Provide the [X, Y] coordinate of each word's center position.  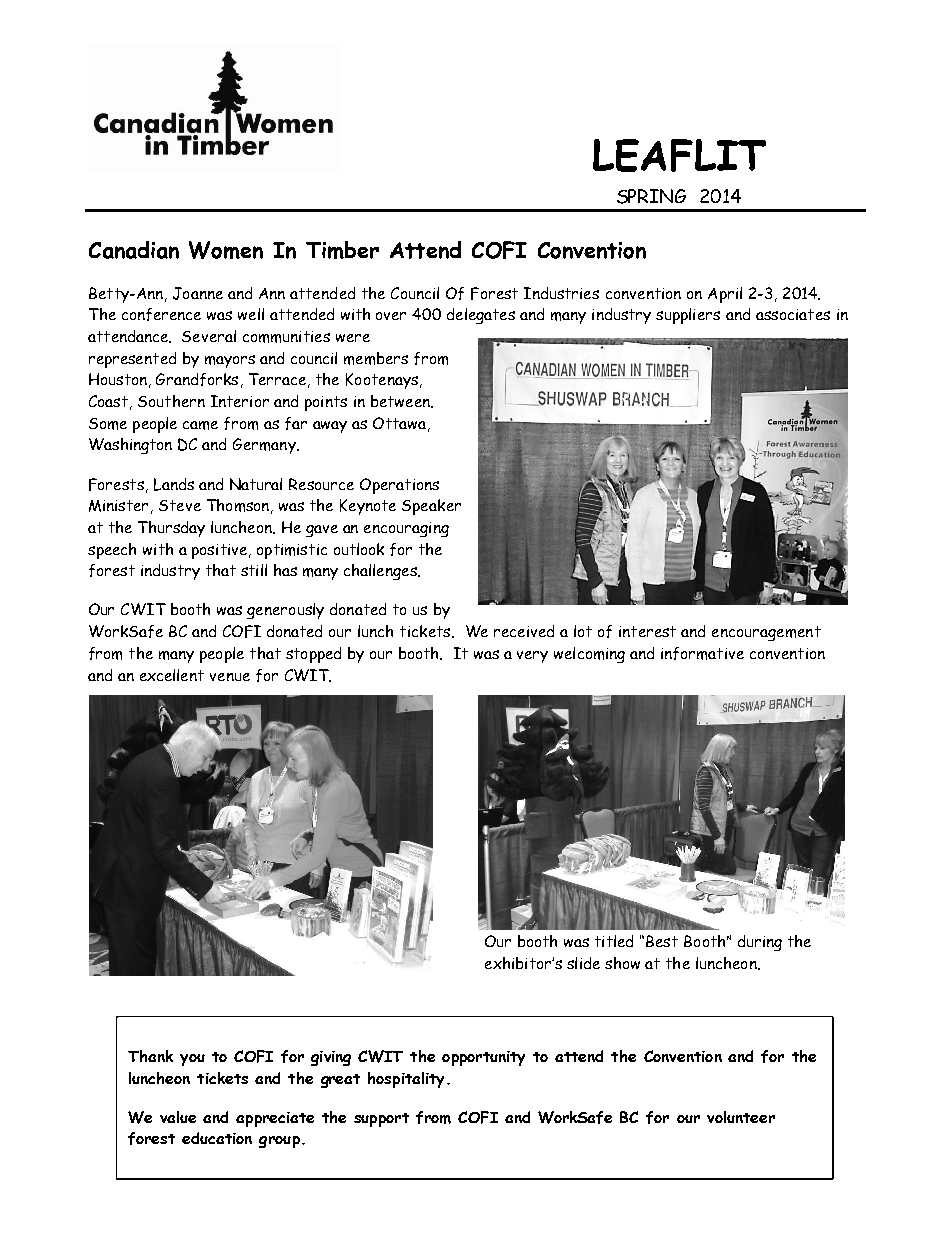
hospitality [408, 1080]
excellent [172, 675]
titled [614, 941]
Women [226, 250]
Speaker [431, 507]
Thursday [171, 529]
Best [662, 941]
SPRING [651, 196]
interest [647, 631]
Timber [342, 250]
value [178, 1117]
